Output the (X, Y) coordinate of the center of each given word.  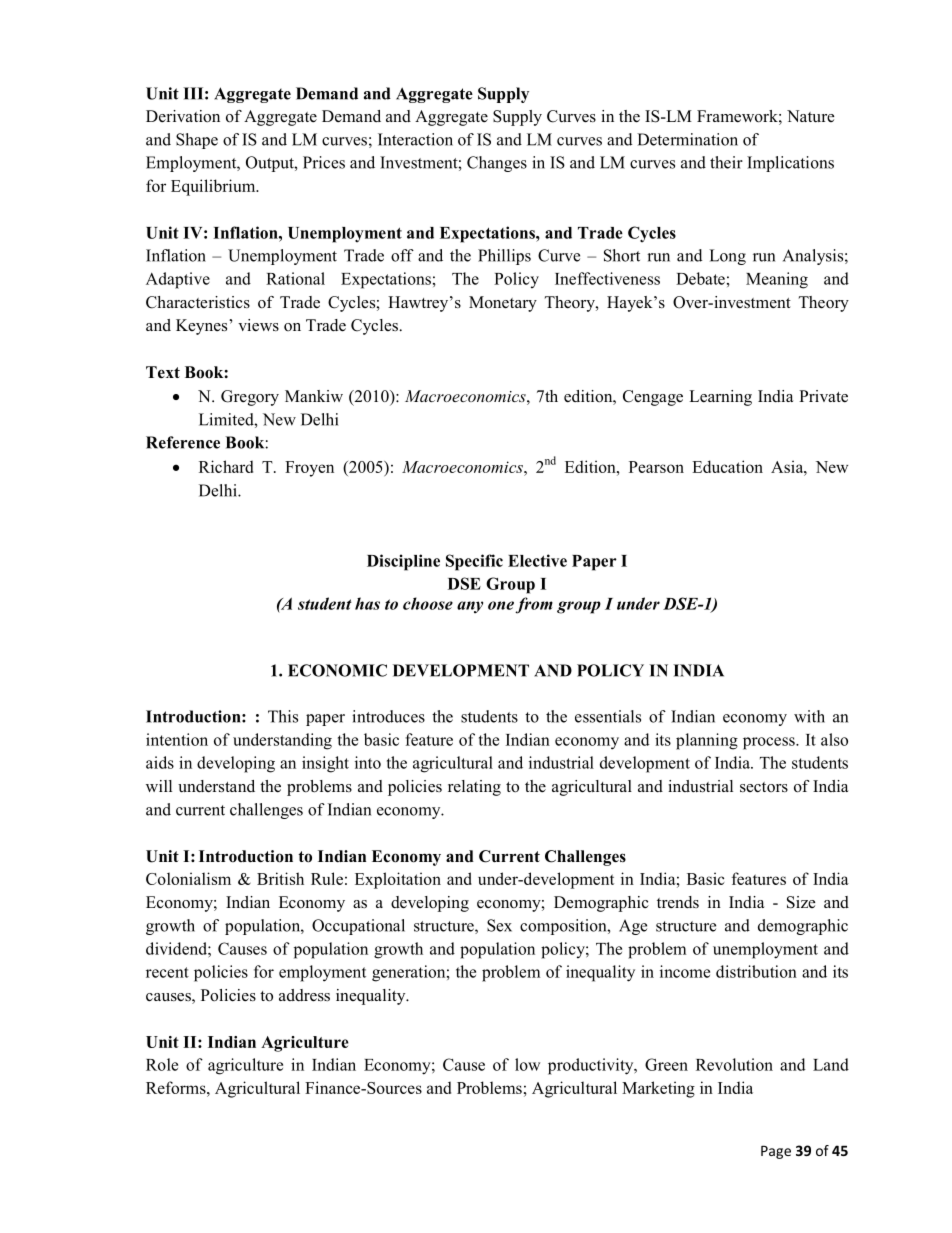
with (809, 716)
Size (801, 902)
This (283, 716)
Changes (497, 164)
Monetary (503, 304)
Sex (499, 925)
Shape (197, 141)
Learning (720, 398)
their (726, 162)
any (470, 607)
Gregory (250, 398)
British (280, 878)
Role (162, 1064)
